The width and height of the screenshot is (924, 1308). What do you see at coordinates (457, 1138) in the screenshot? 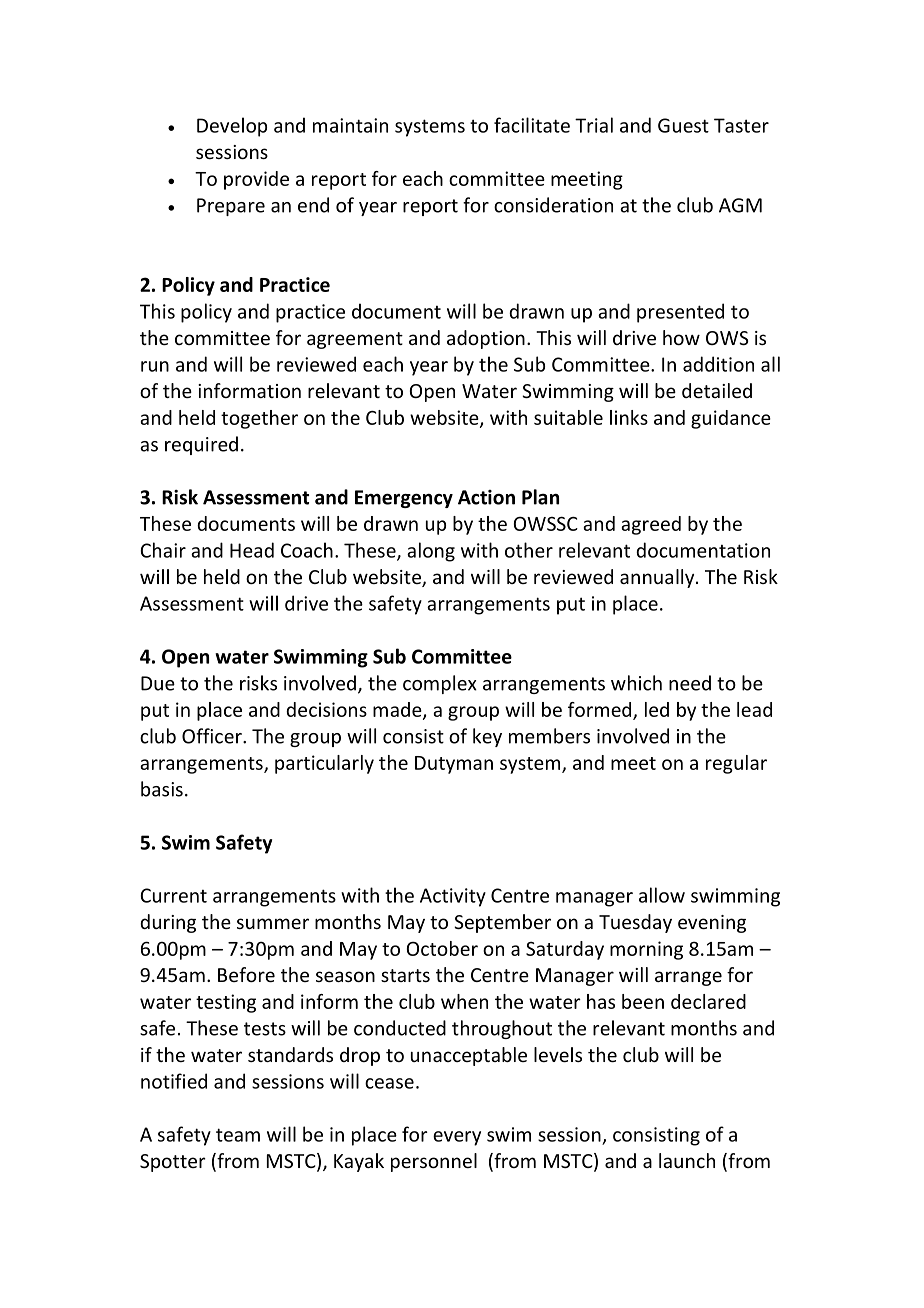
I see `every` at bounding box center [457, 1138].
